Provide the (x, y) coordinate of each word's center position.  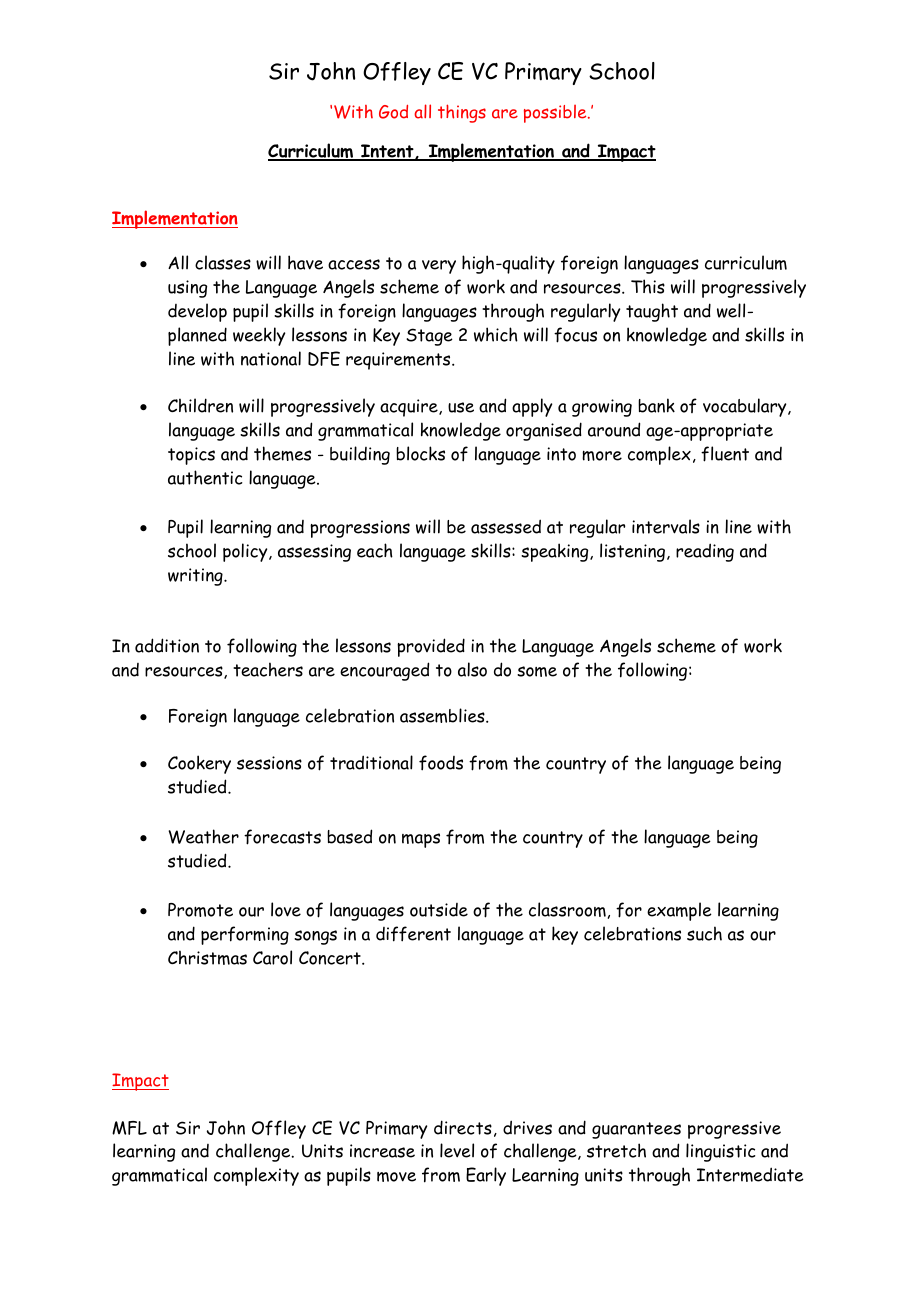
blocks (420, 453)
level (457, 1150)
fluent (725, 454)
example (679, 911)
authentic (205, 477)
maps (421, 840)
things (462, 113)
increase (382, 1151)
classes (223, 262)
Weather (203, 836)
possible (556, 114)
